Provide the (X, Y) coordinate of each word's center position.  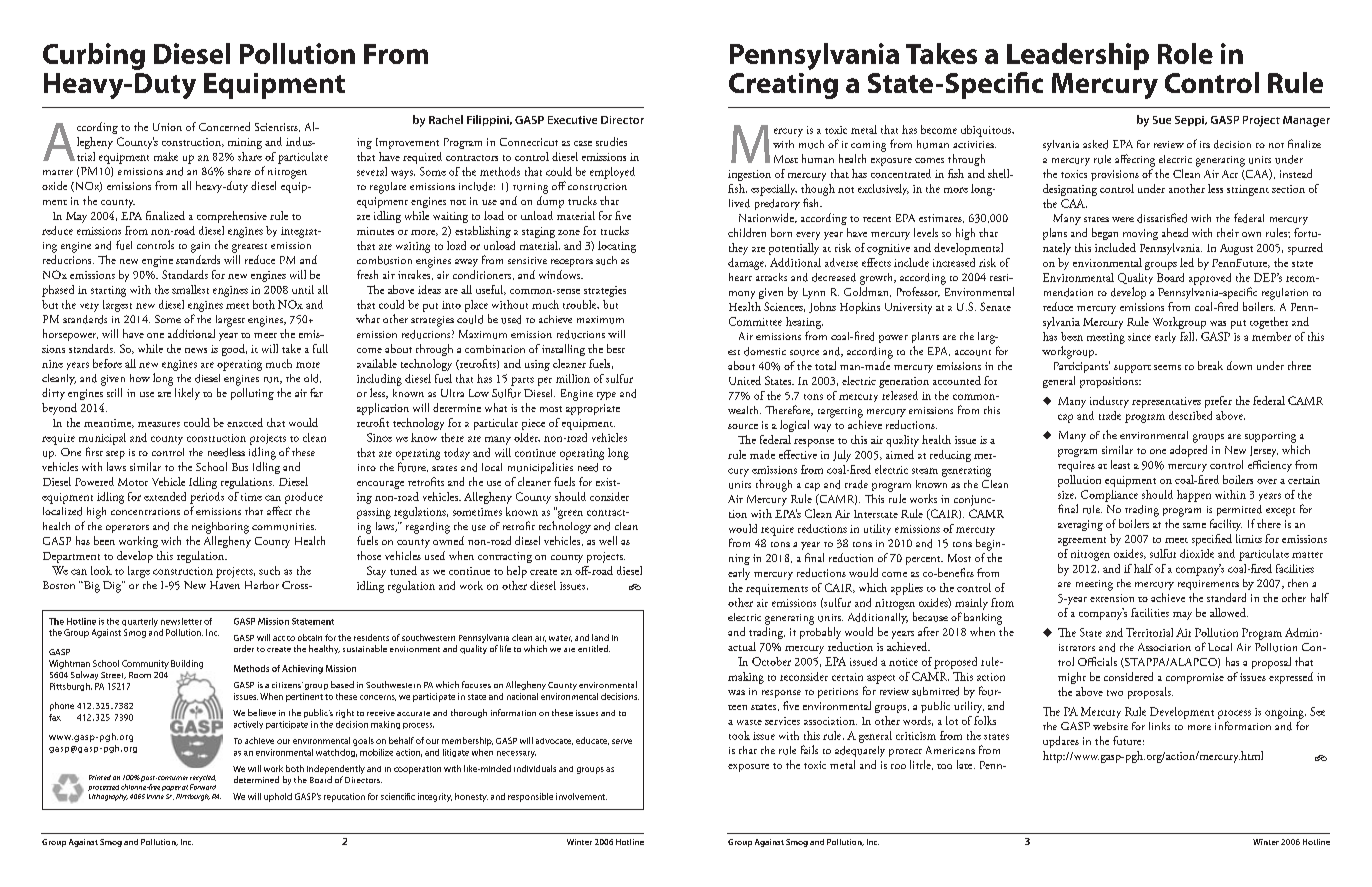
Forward (203, 787)
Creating (783, 86)
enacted (245, 422)
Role (1185, 53)
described (1190, 415)
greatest (249, 248)
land (600, 637)
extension (1112, 598)
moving (1140, 234)
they (738, 249)
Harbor (262, 585)
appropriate (593, 409)
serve (622, 741)
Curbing (94, 56)
